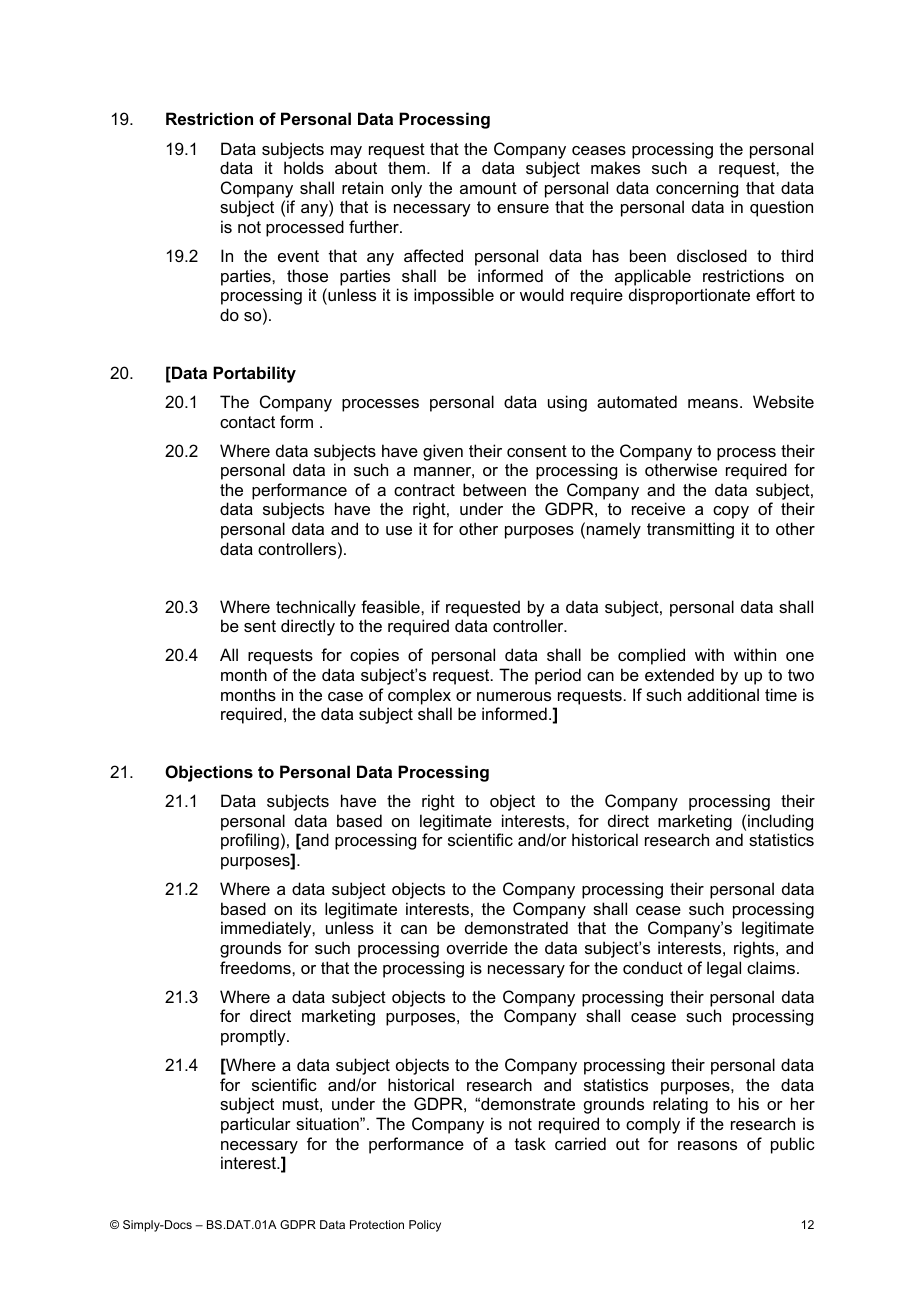  What do you see at coordinates (304, 167) in the document?
I see `holds` at bounding box center [304, 167].
